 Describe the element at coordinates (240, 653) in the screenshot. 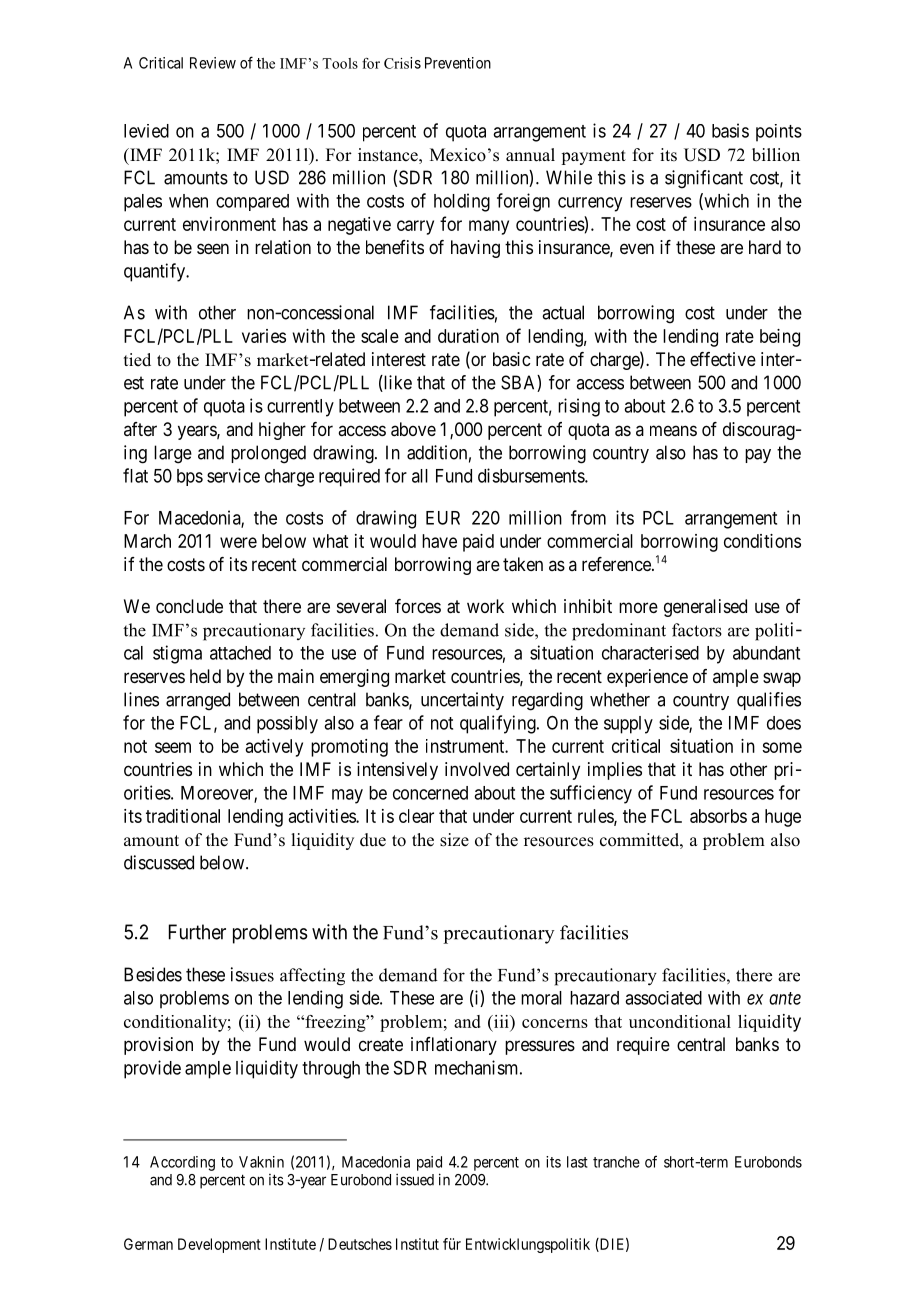

I see `attached` at that location.
